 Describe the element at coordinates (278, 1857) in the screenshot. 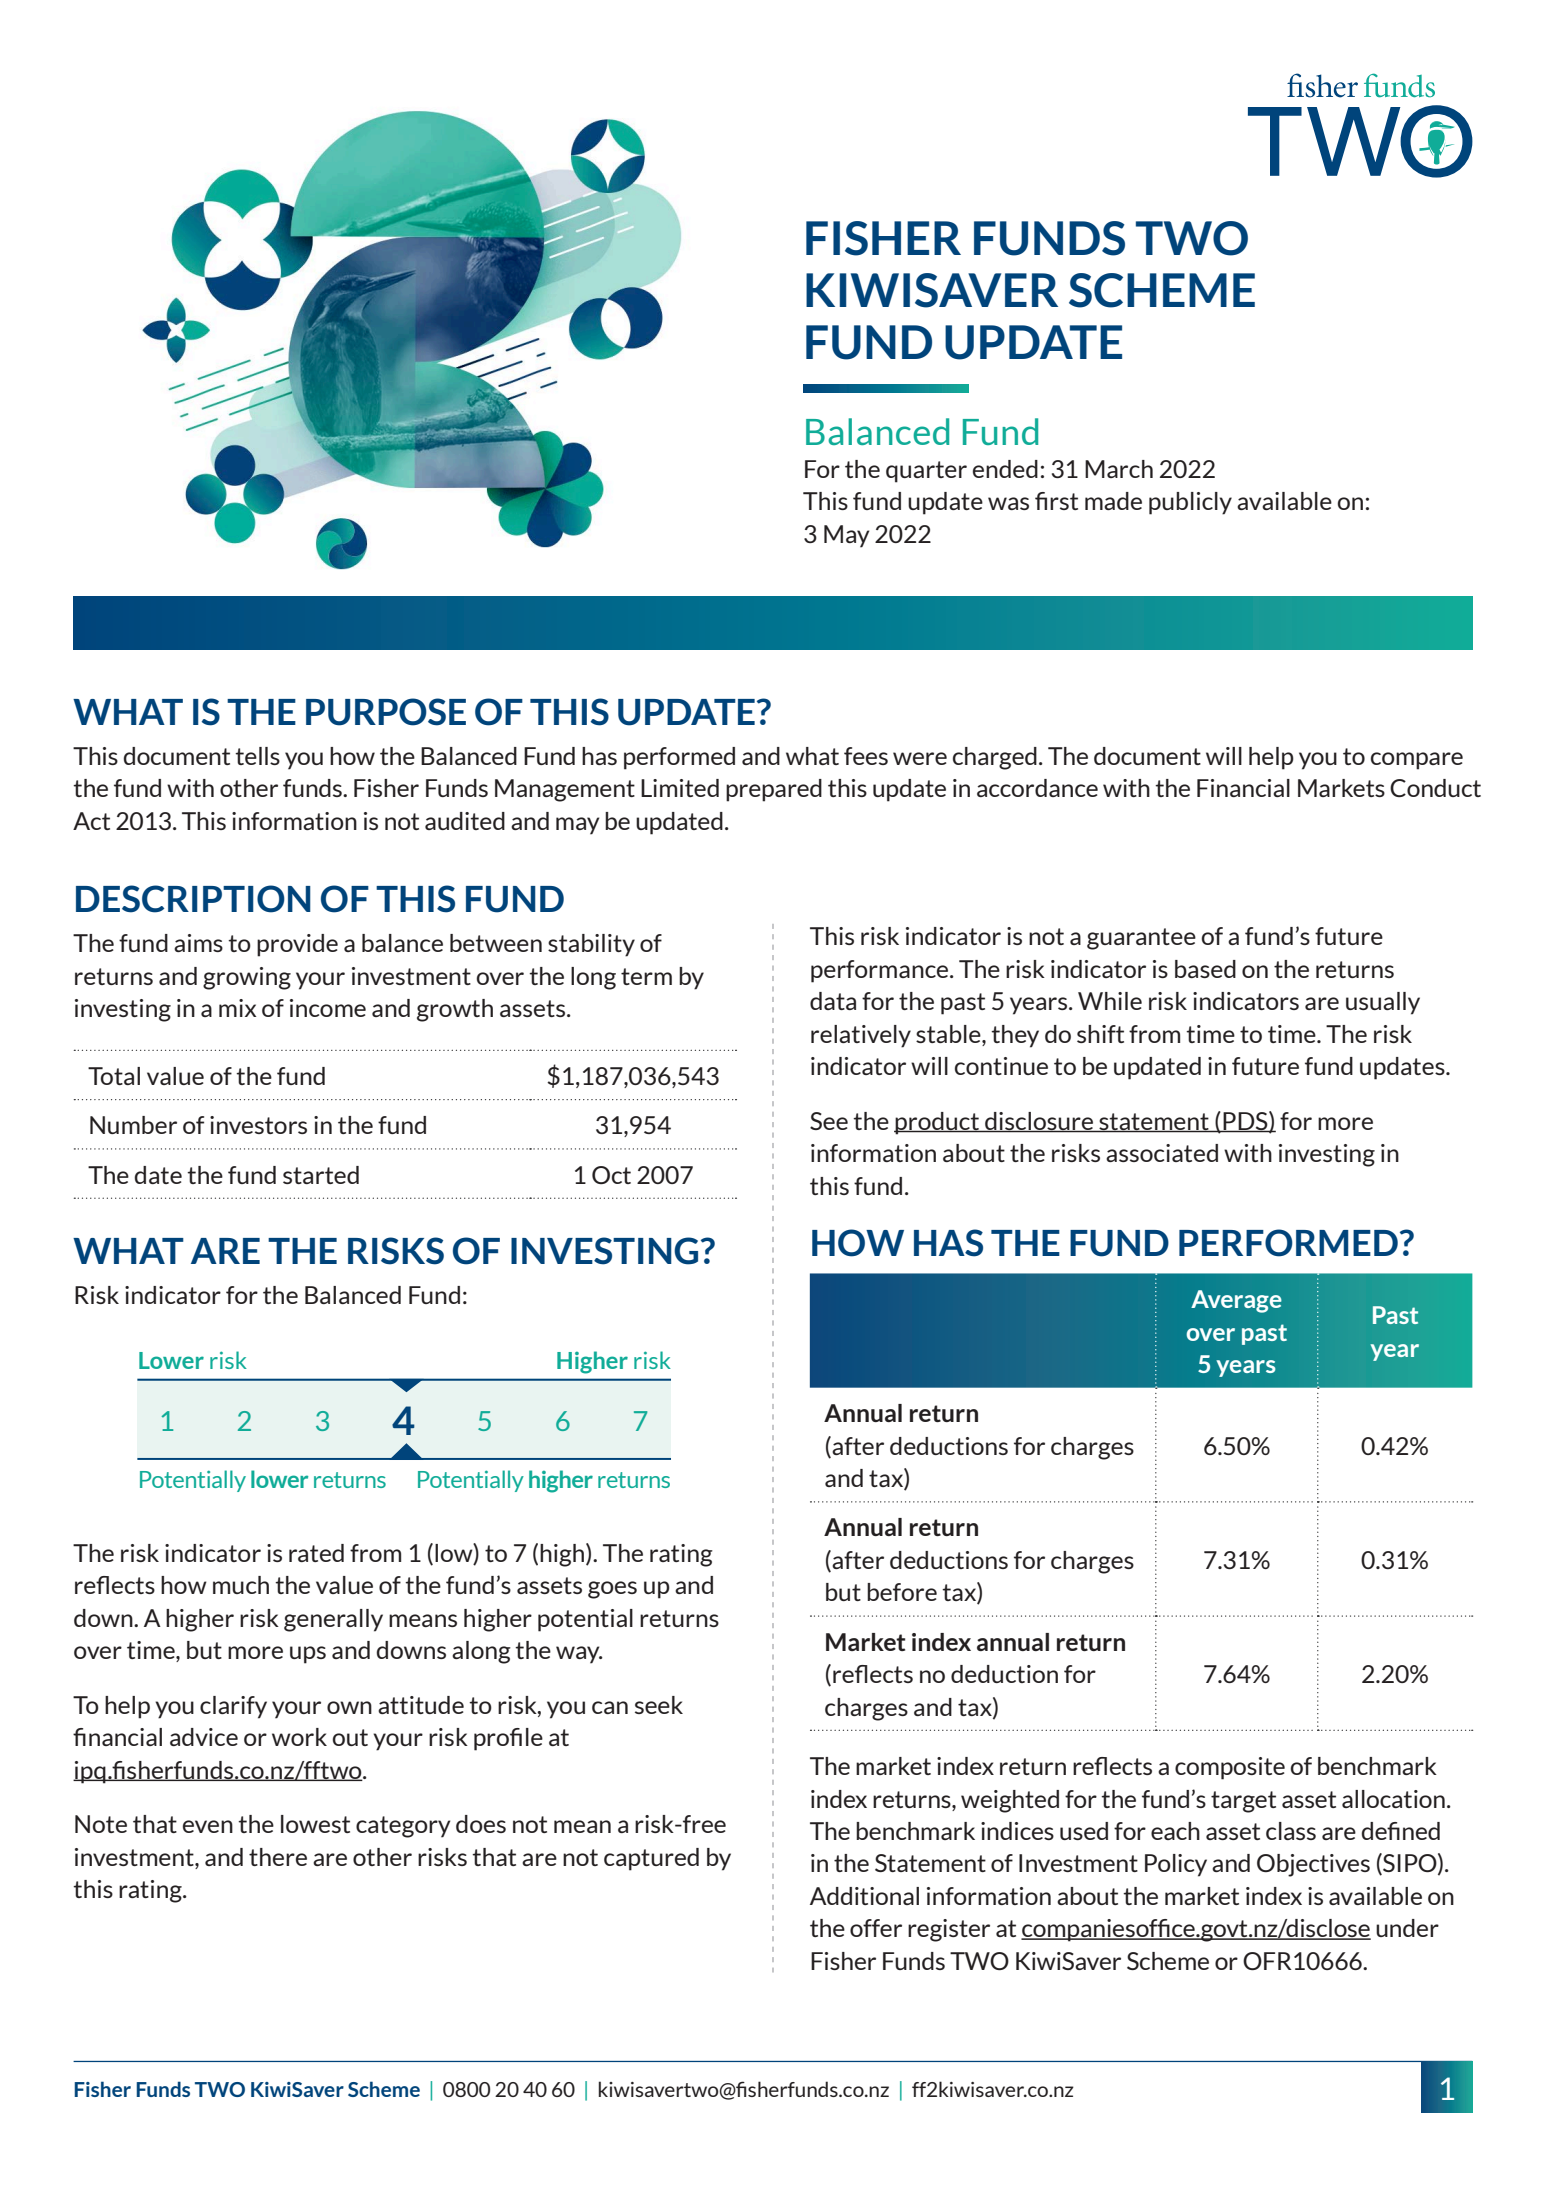

I see `there` at that location.
